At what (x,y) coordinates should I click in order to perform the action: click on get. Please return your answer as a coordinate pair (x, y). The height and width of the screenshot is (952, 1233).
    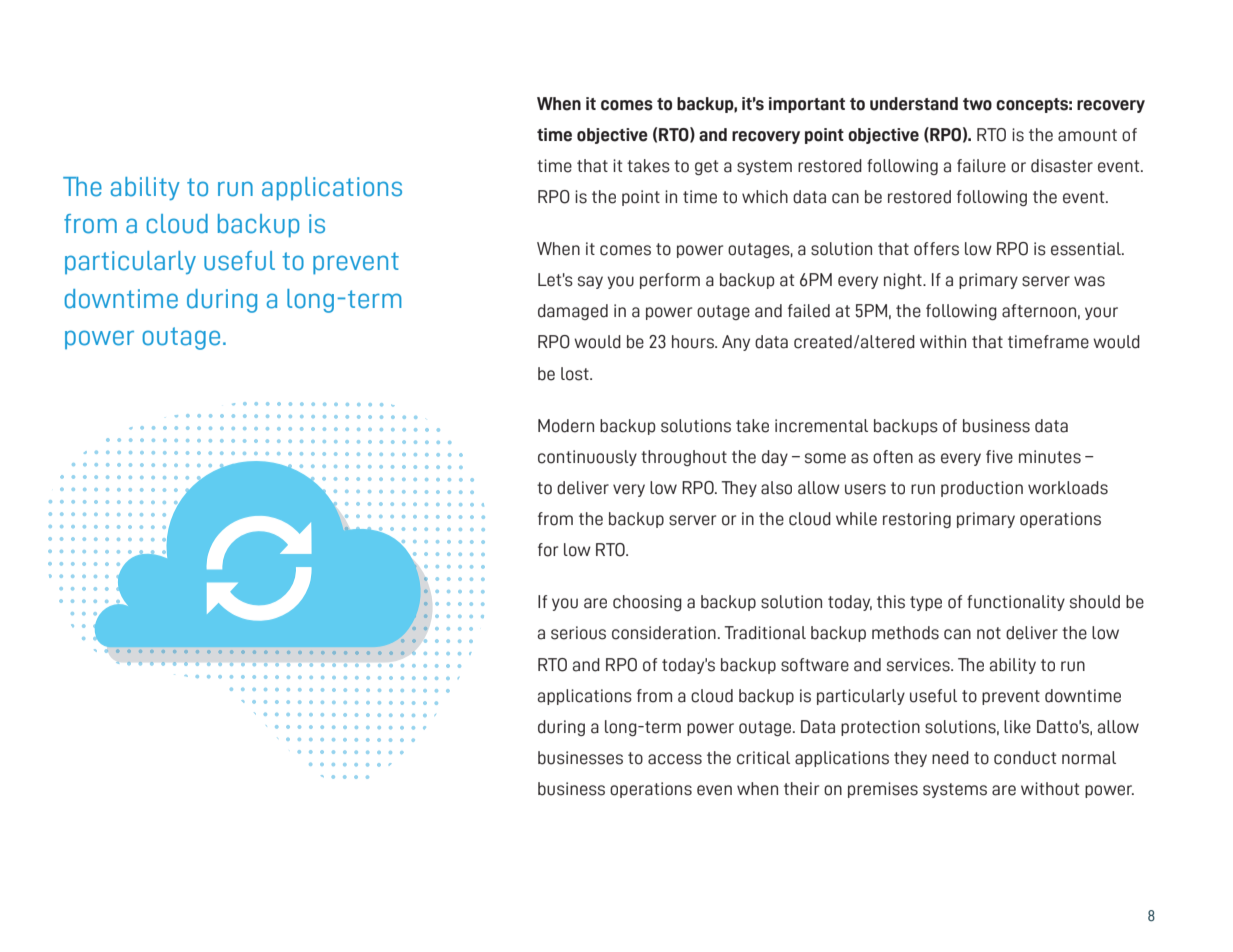
    Looking at the image, I should click on (706, 167).
